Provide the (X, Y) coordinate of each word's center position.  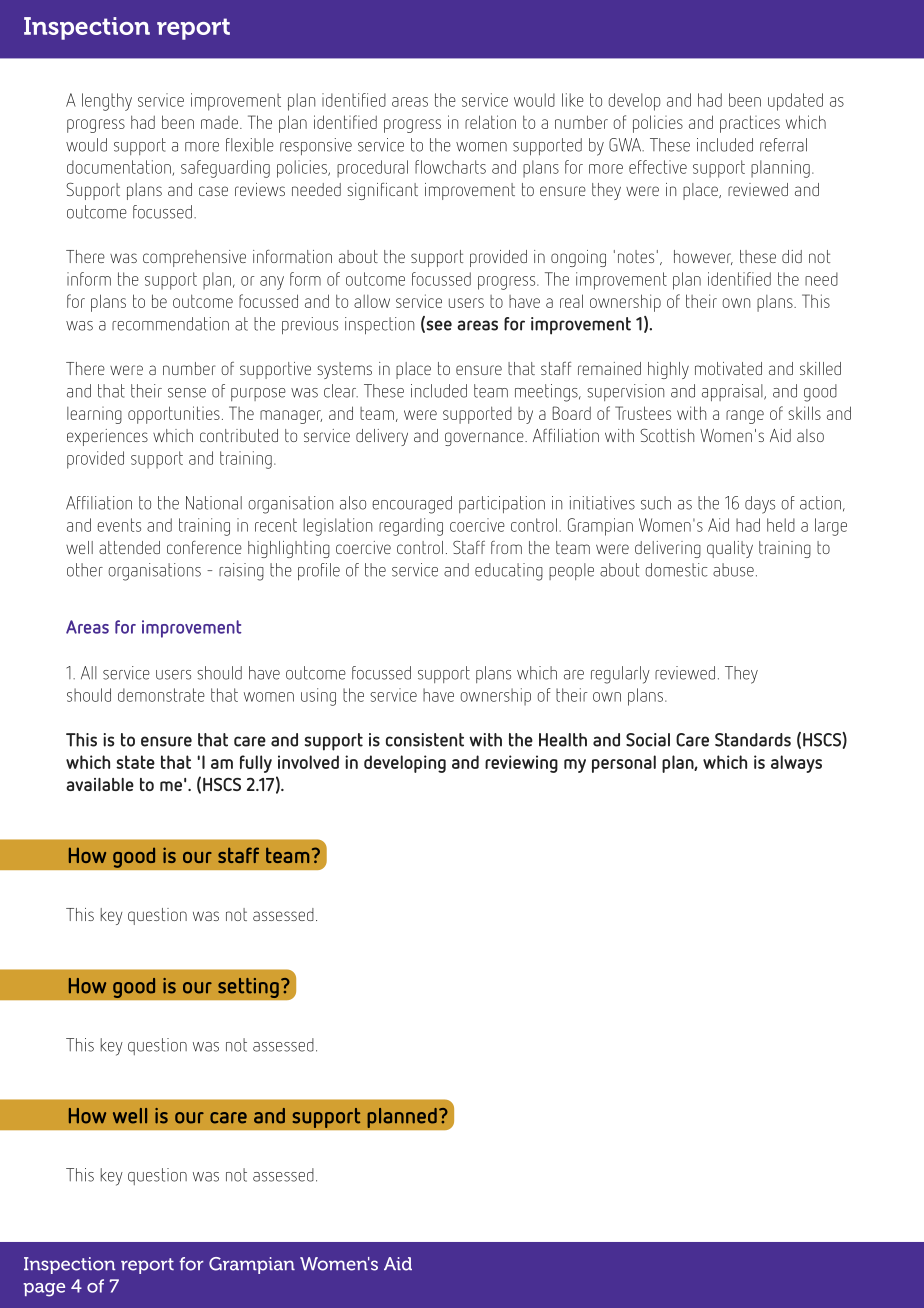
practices (750, 124)
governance (485, 439)
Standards (753, 740)
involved (308, 762)
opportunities (174, 415)
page (44, 1290)
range (745, 417)
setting (248, 987)
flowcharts (450, 167)
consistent (425, 740)
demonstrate (161, 695)
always (796, 764)
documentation (120, 168)
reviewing (521, 764)
